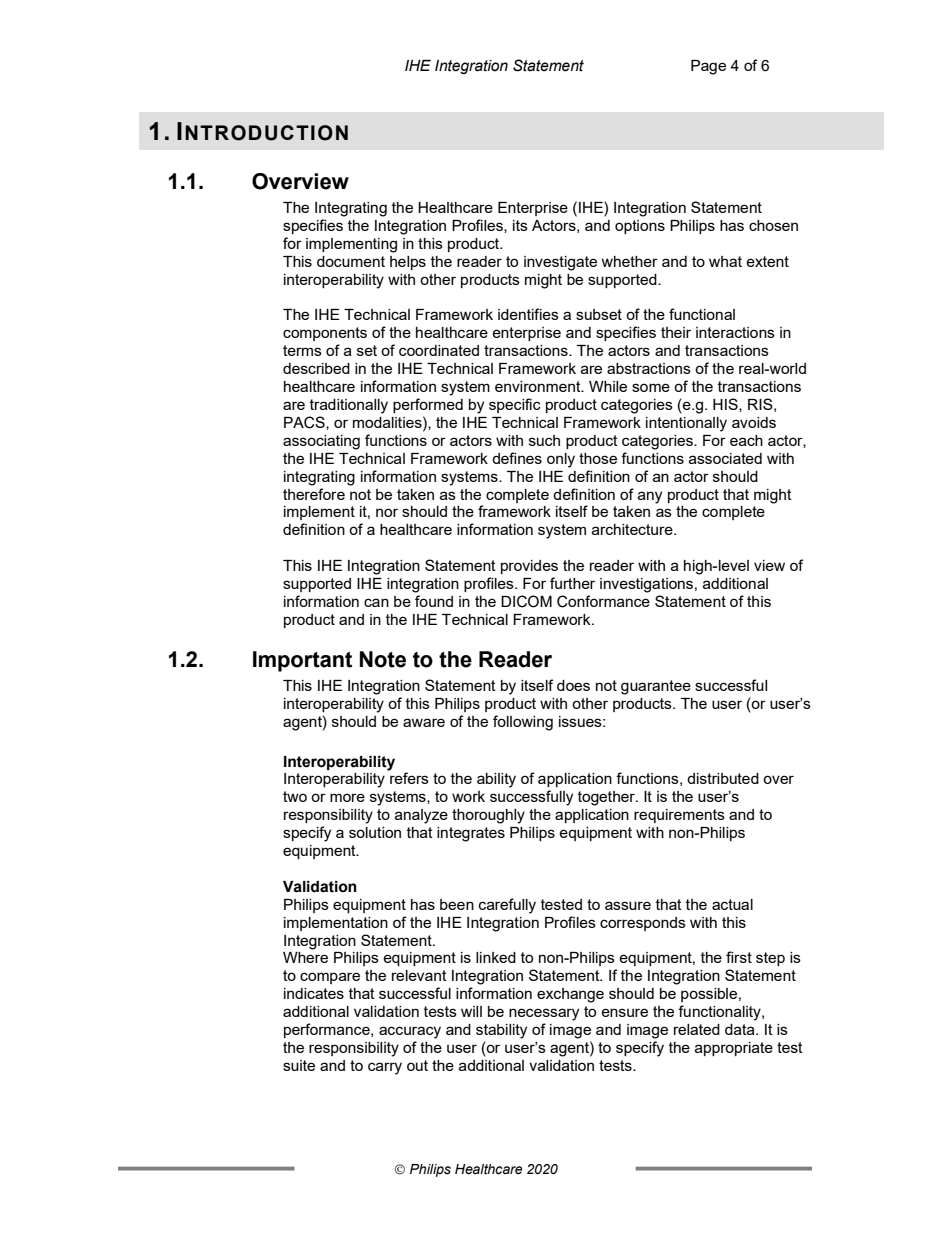  I want to click on Page, so click(708, 67).
